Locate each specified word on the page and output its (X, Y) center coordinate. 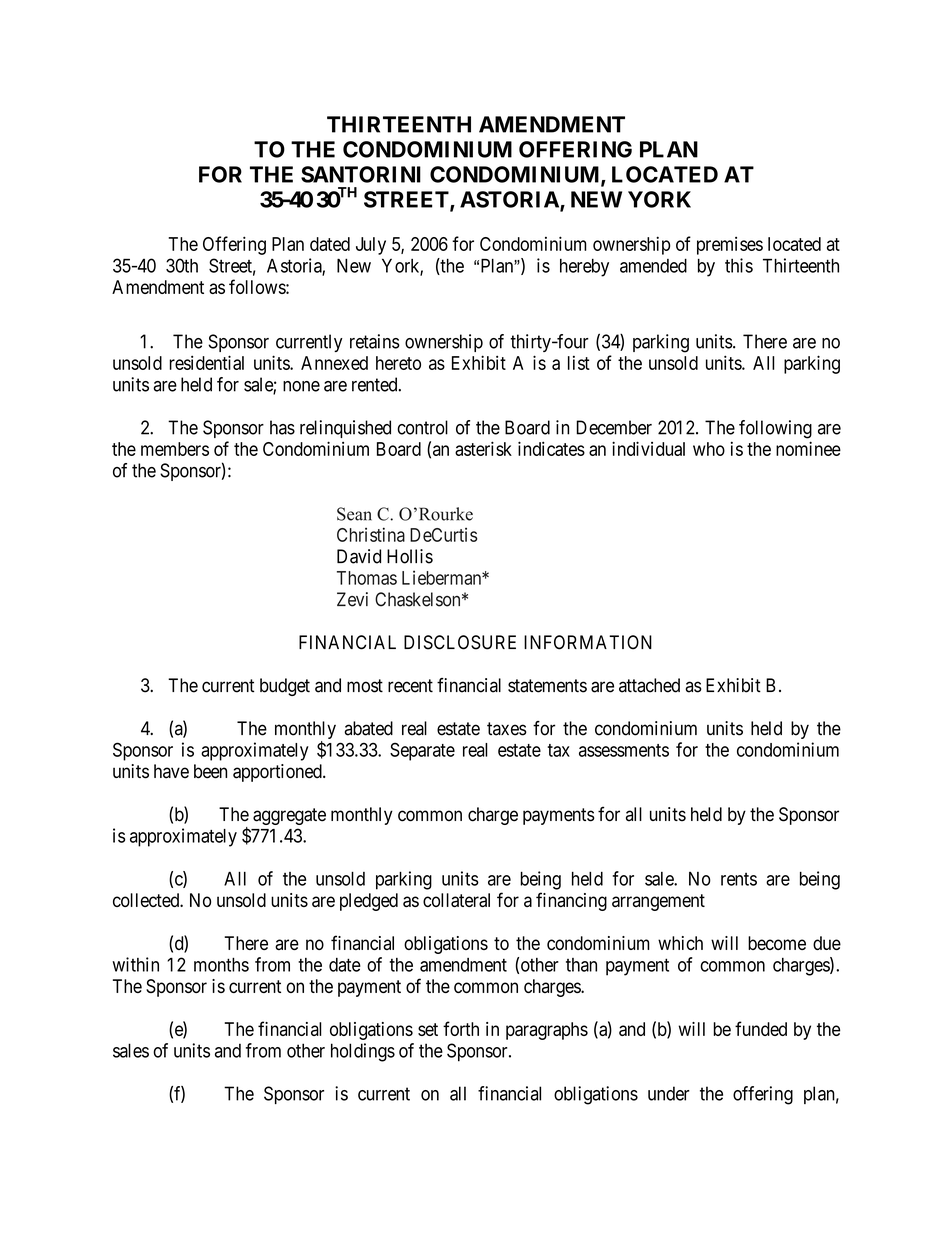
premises (730, 246)
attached (649, 685)
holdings (363, 1052)
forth (461, 1028)
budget (285, 687)
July (371, 246)
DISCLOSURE (460, 642)
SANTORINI (361, 174)
